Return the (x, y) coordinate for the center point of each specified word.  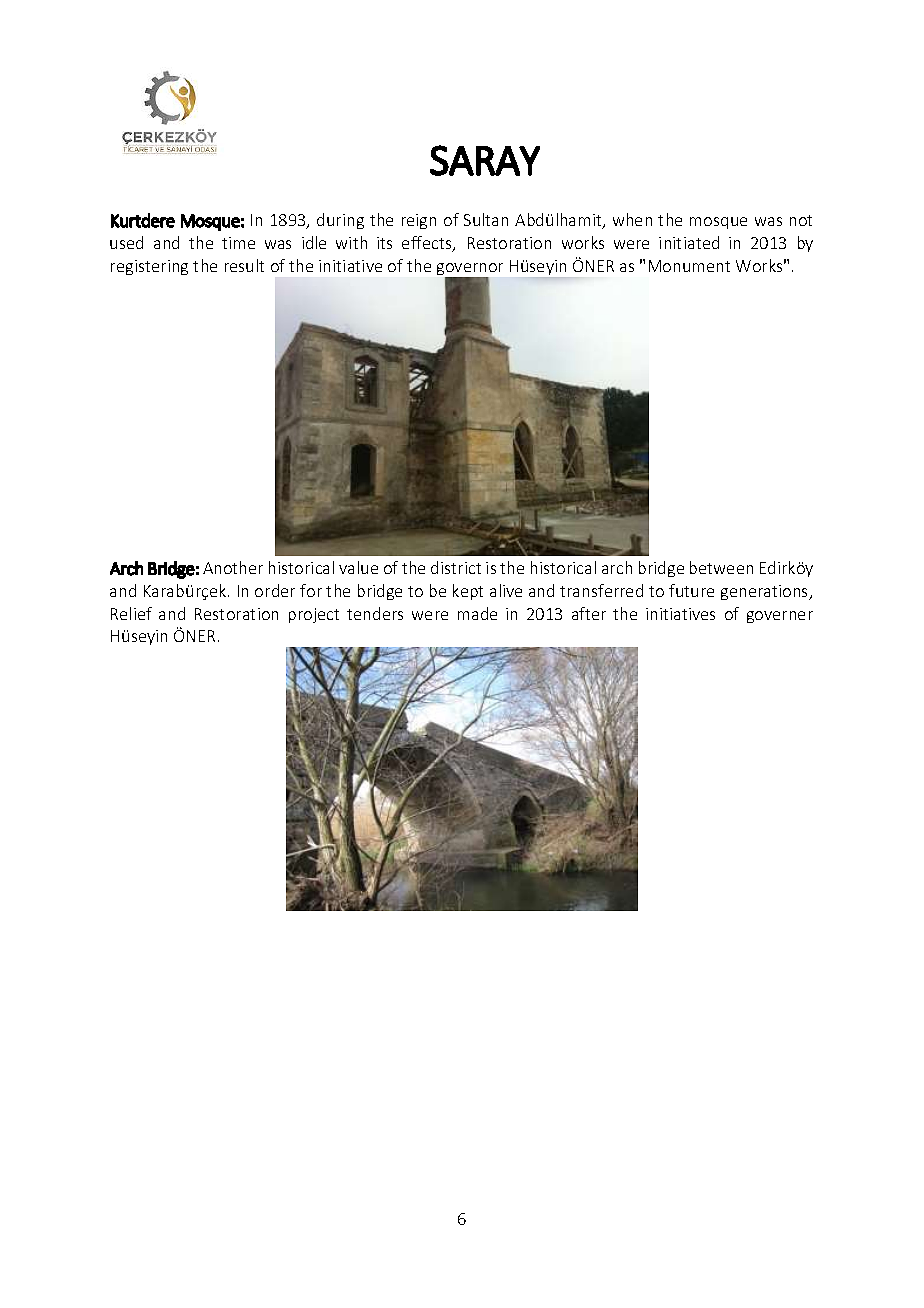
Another (233, 567)
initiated (689, 242)
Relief (131, 613)
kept (468, 592)
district (456, 567)
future (691, 590)
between (721, 567)
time (238, 243)
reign (419, 221)
